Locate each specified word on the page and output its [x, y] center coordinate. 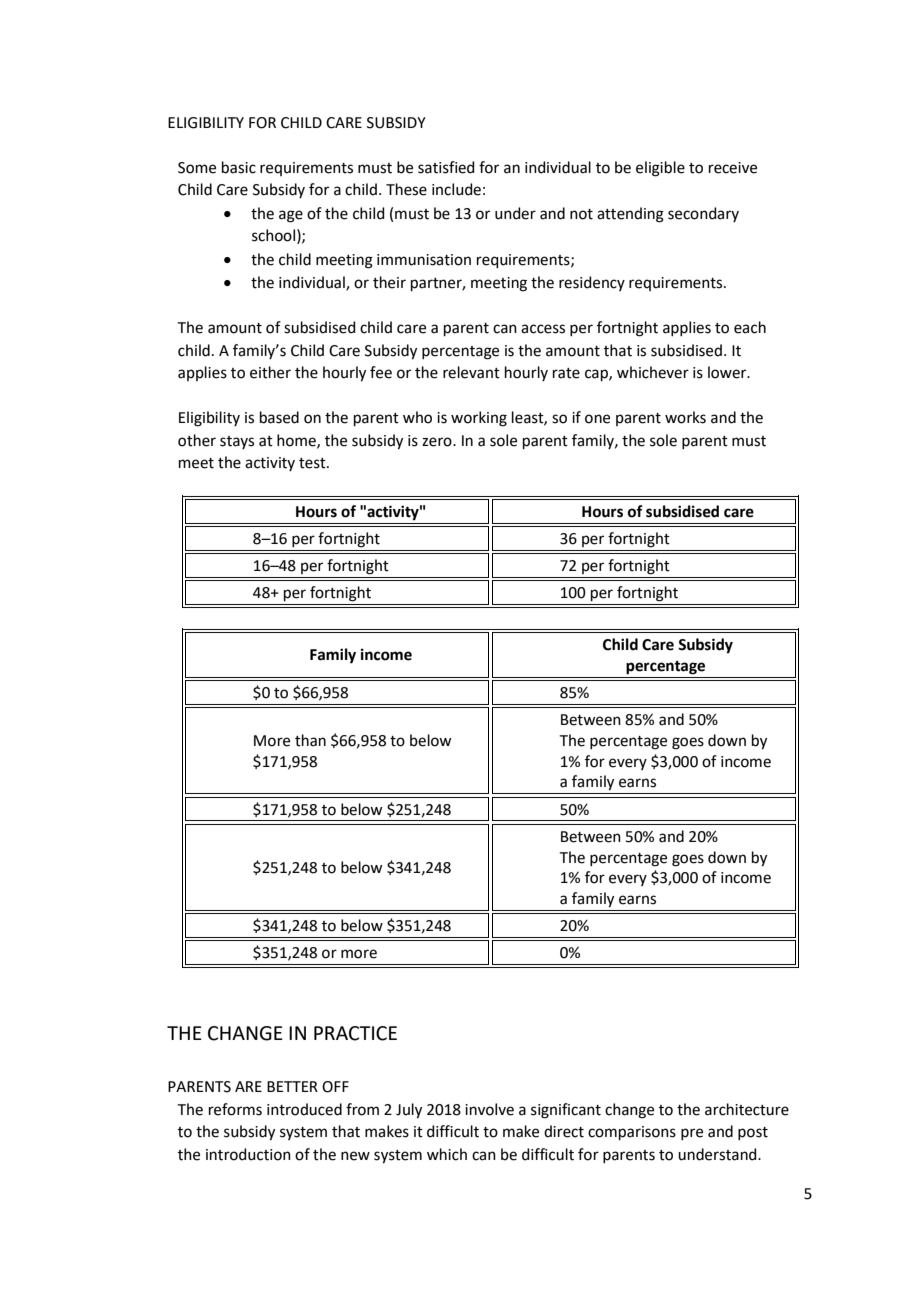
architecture [747, 1109]
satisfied [446, 167]
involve [489, 1109]
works [685, 417]
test [313, 463]
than [310, 740]
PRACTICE [355, 1033]
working [479, 419]
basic [239, 167]
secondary [703, 214]
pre [692, 1134]
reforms [235, 1109]
